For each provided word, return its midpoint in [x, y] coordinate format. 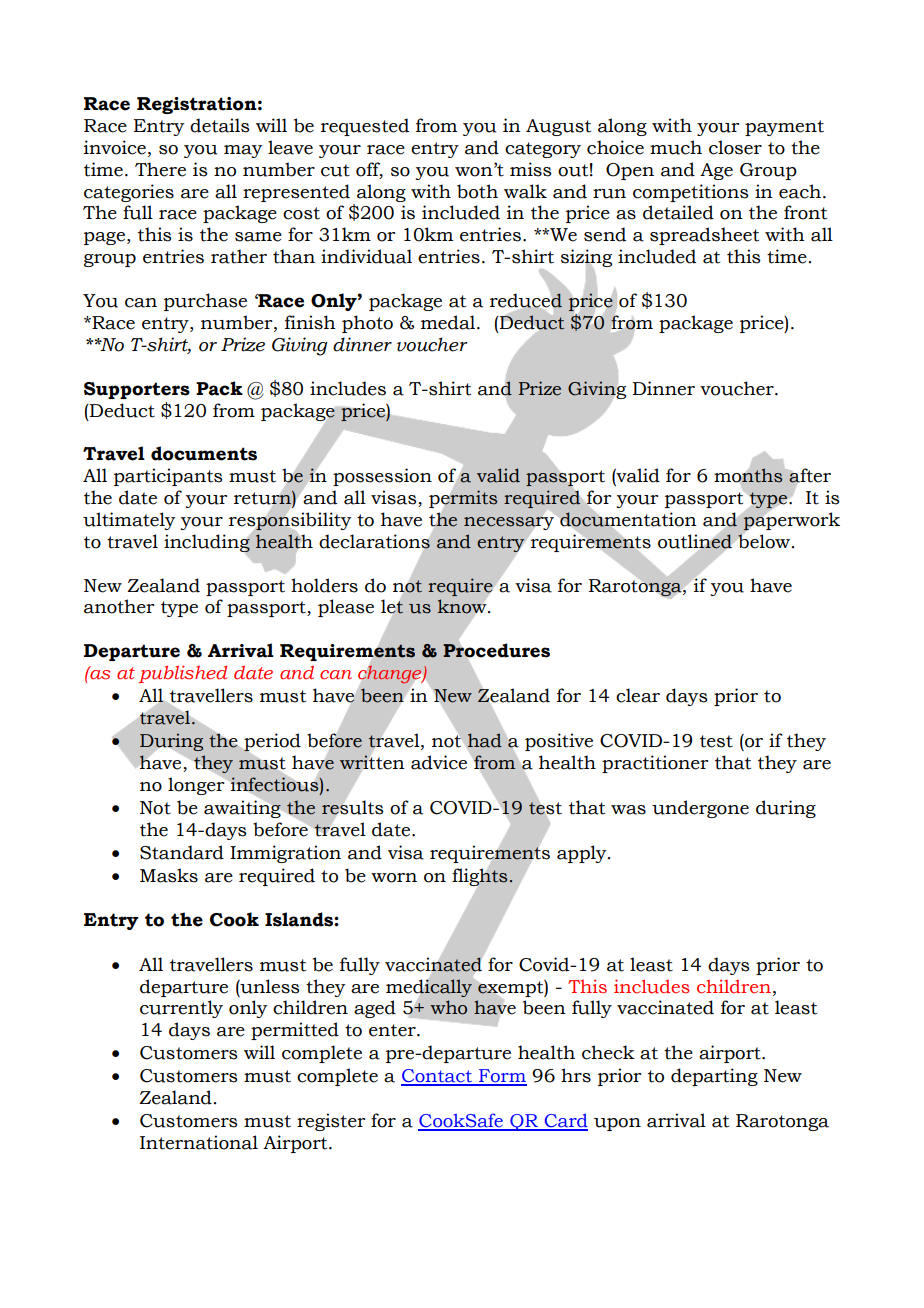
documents [204, 453]
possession [382, 477]
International [199, 1142]
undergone [700, 809]
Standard [182, 852]
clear [638, 695]
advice [439, 762]
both [477, 191]
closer [735, 147]
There [160, 169]
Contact [437, 1077]
